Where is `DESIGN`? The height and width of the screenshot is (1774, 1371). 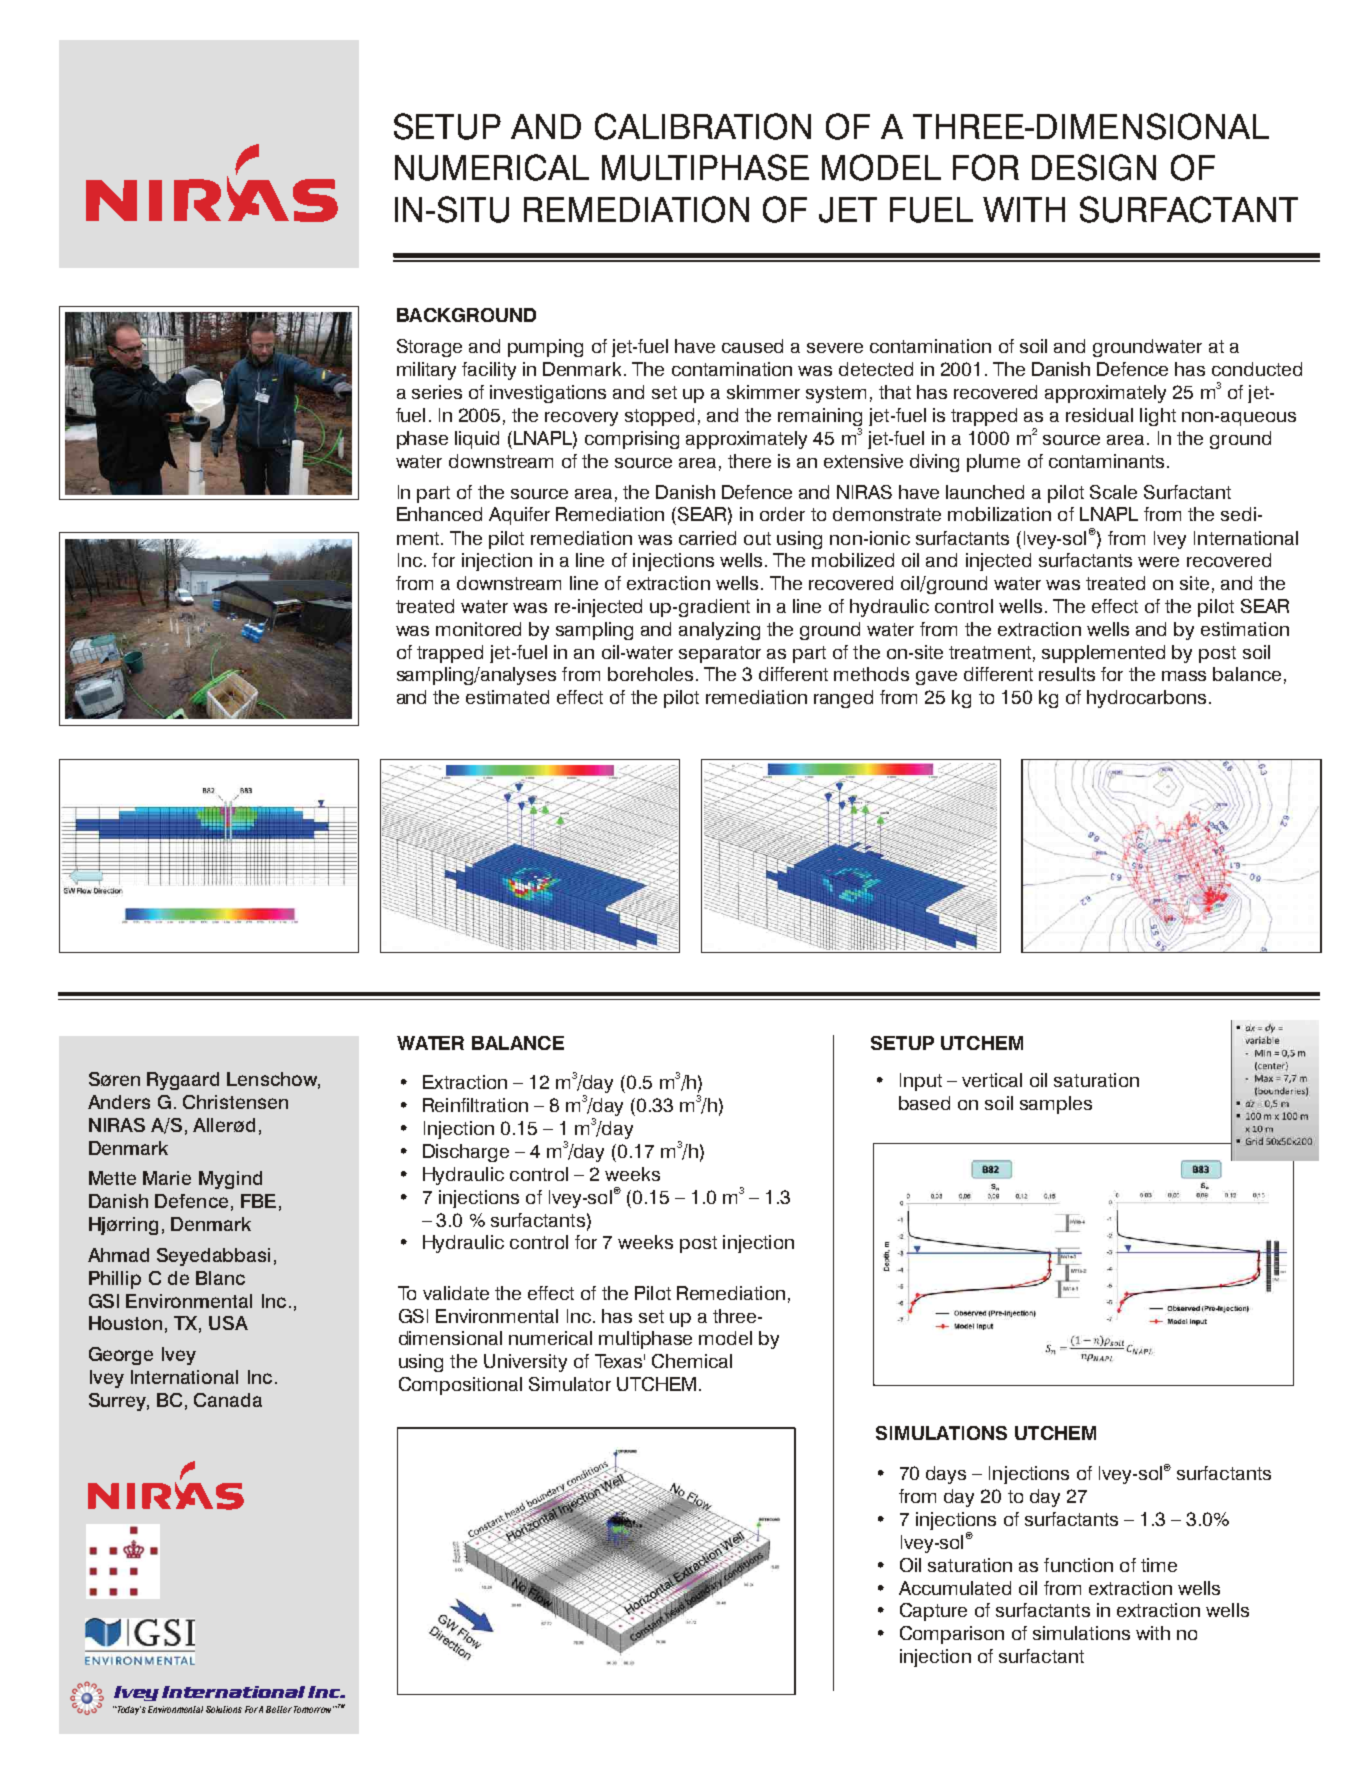 DESIGN is located at coordinates (1094, 167).
